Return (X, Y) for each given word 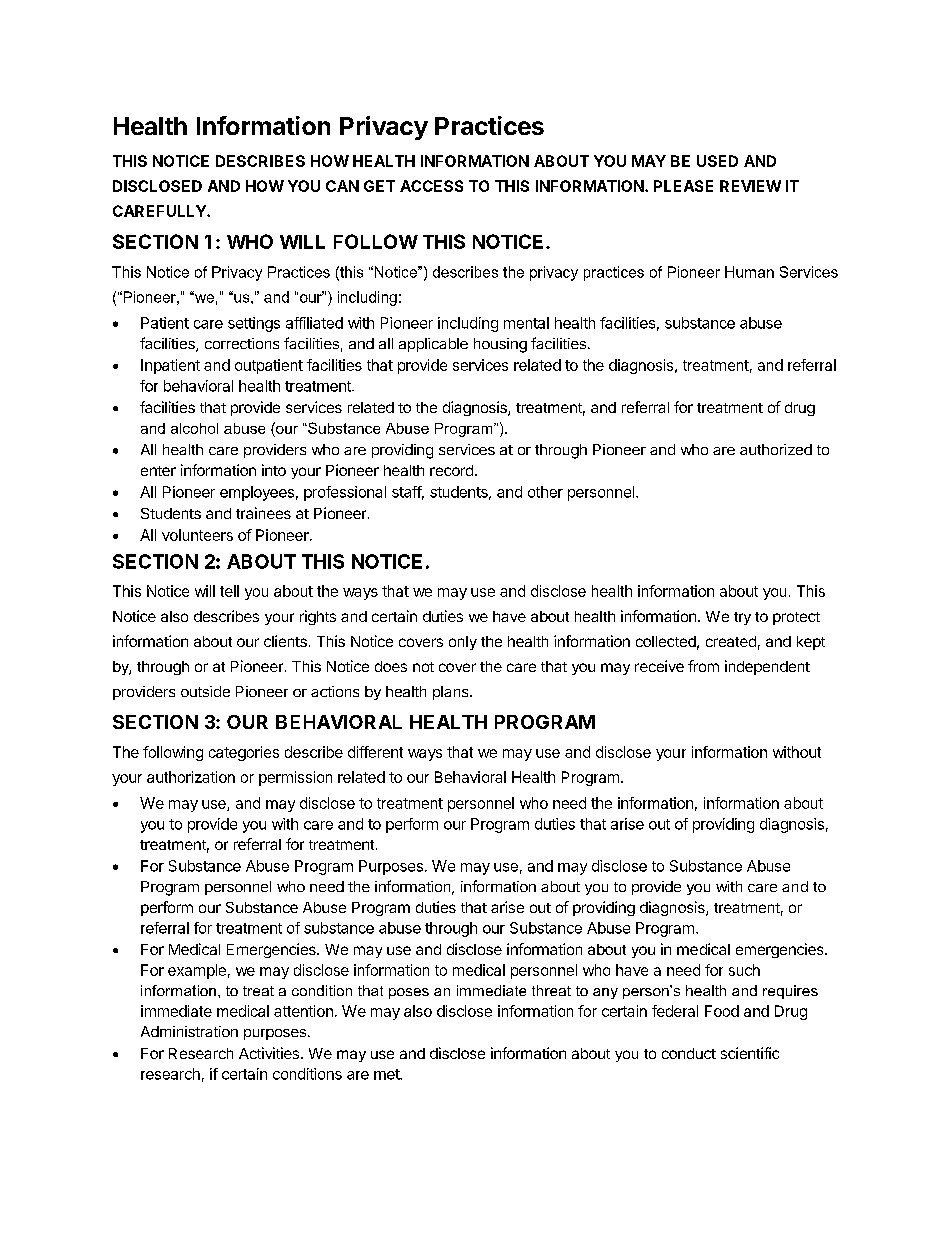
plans (452, 693)
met (387, 1074)
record (451, 470)
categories (244, 753)
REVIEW (750, 186)
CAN (342, 186)
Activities (270, 1053)
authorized (776, 449)
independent (767, 667)
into (274, 470)
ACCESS (431, 186)
